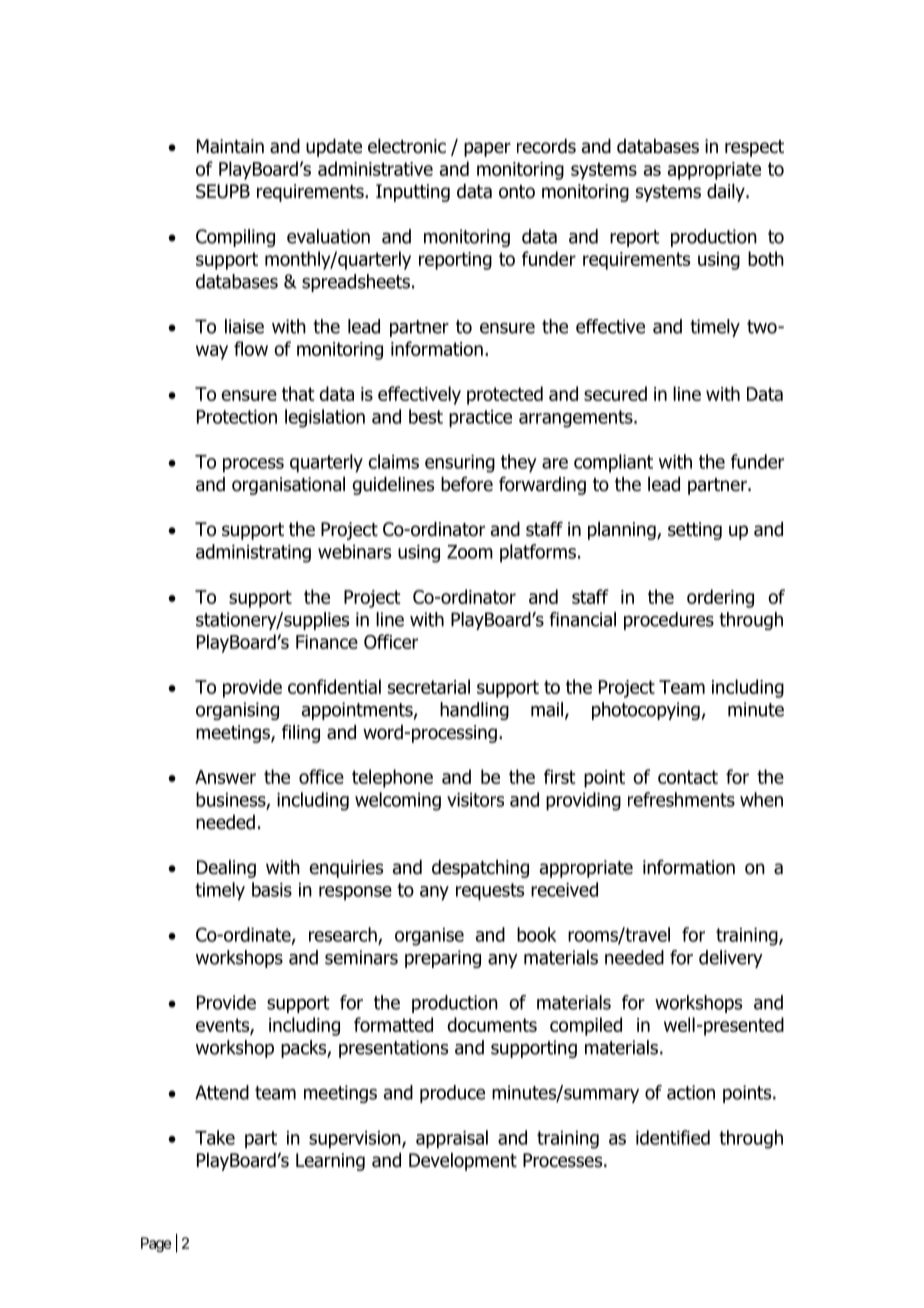  Describe the element at coordinates (646, 711) in the screenshot. I see `photocopying` at that location.
